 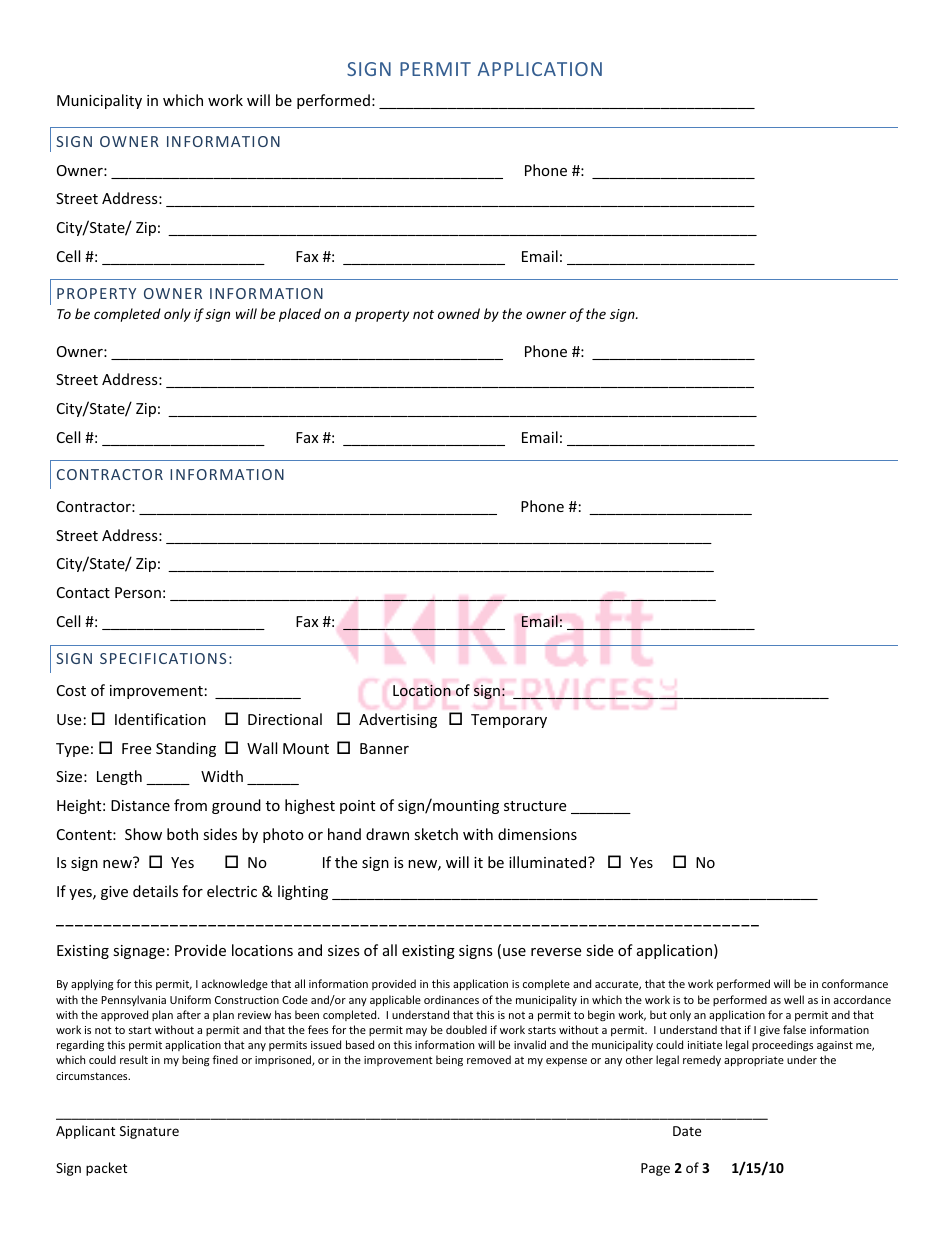 What do you see at coordinates (186, 749) in the screenshot?
I see `Standing` at bounding box center [186, 749].
